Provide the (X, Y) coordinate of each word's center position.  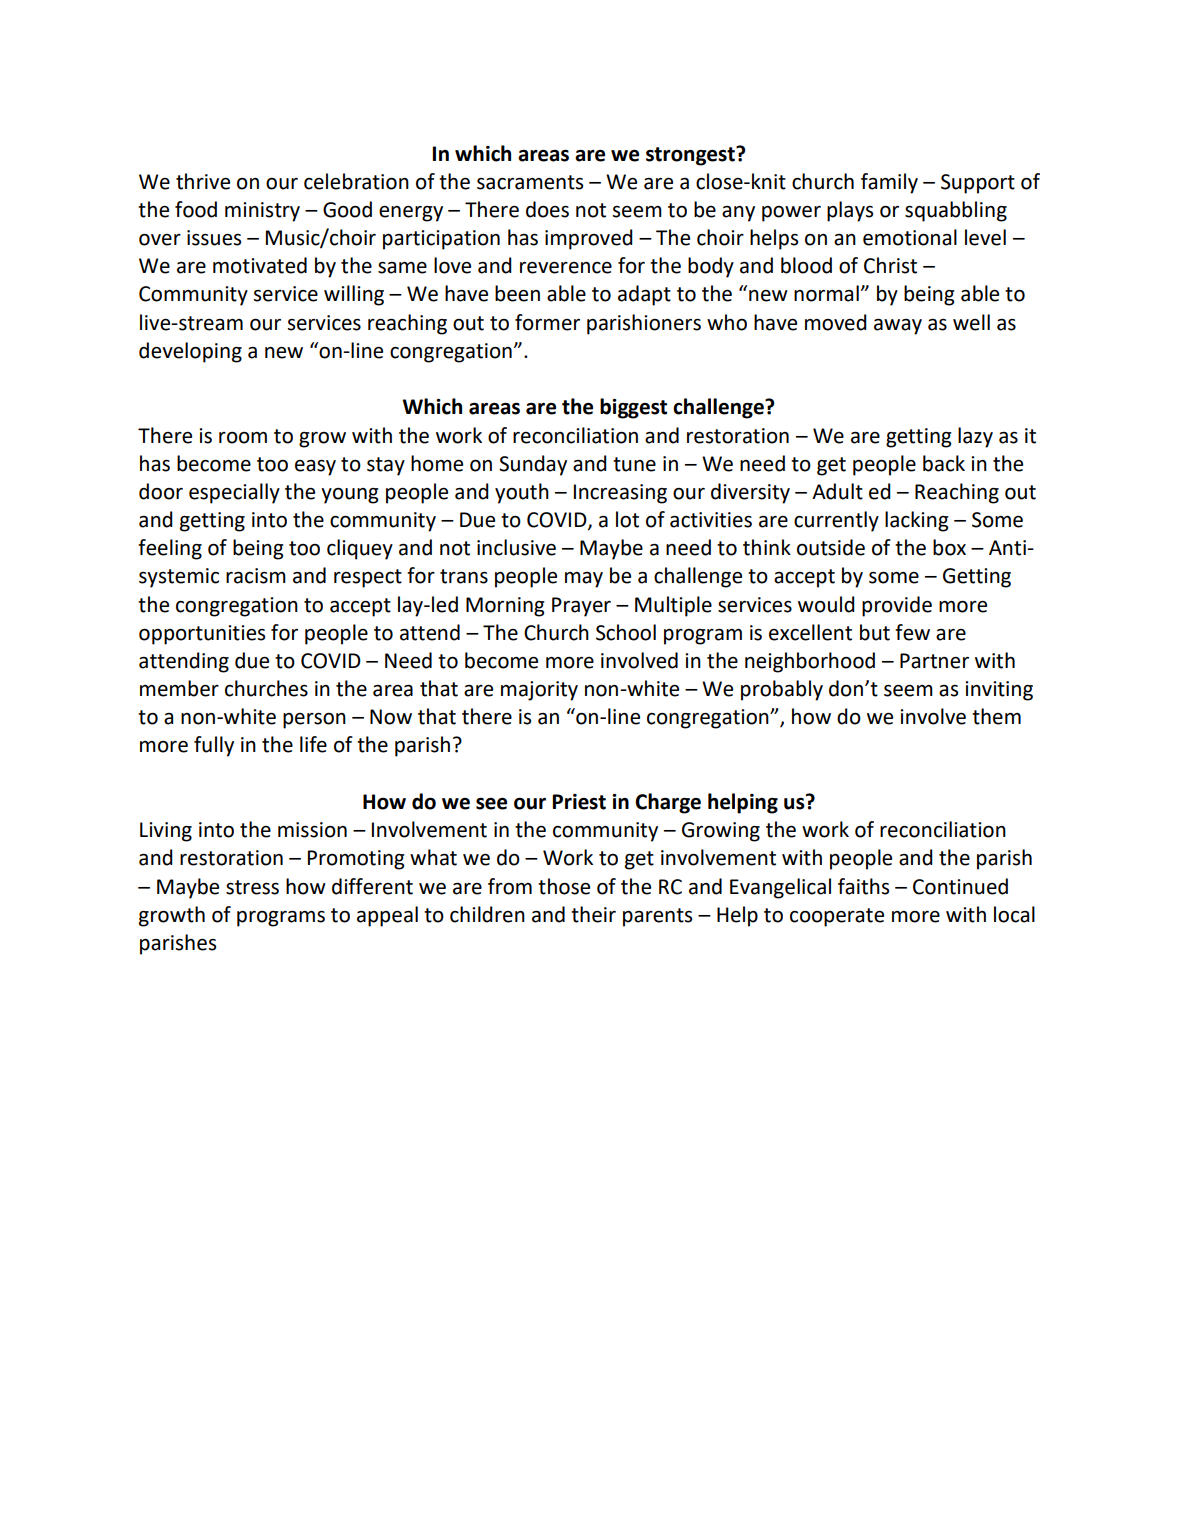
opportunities (202, 635)
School (626, 632)
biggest (633, 408)
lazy (975, 437)
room (243, 438)
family (889, 183)
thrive (203, 181)
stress (252, 887)
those (564, 886)
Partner (934, 661)
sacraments (530, 182)
